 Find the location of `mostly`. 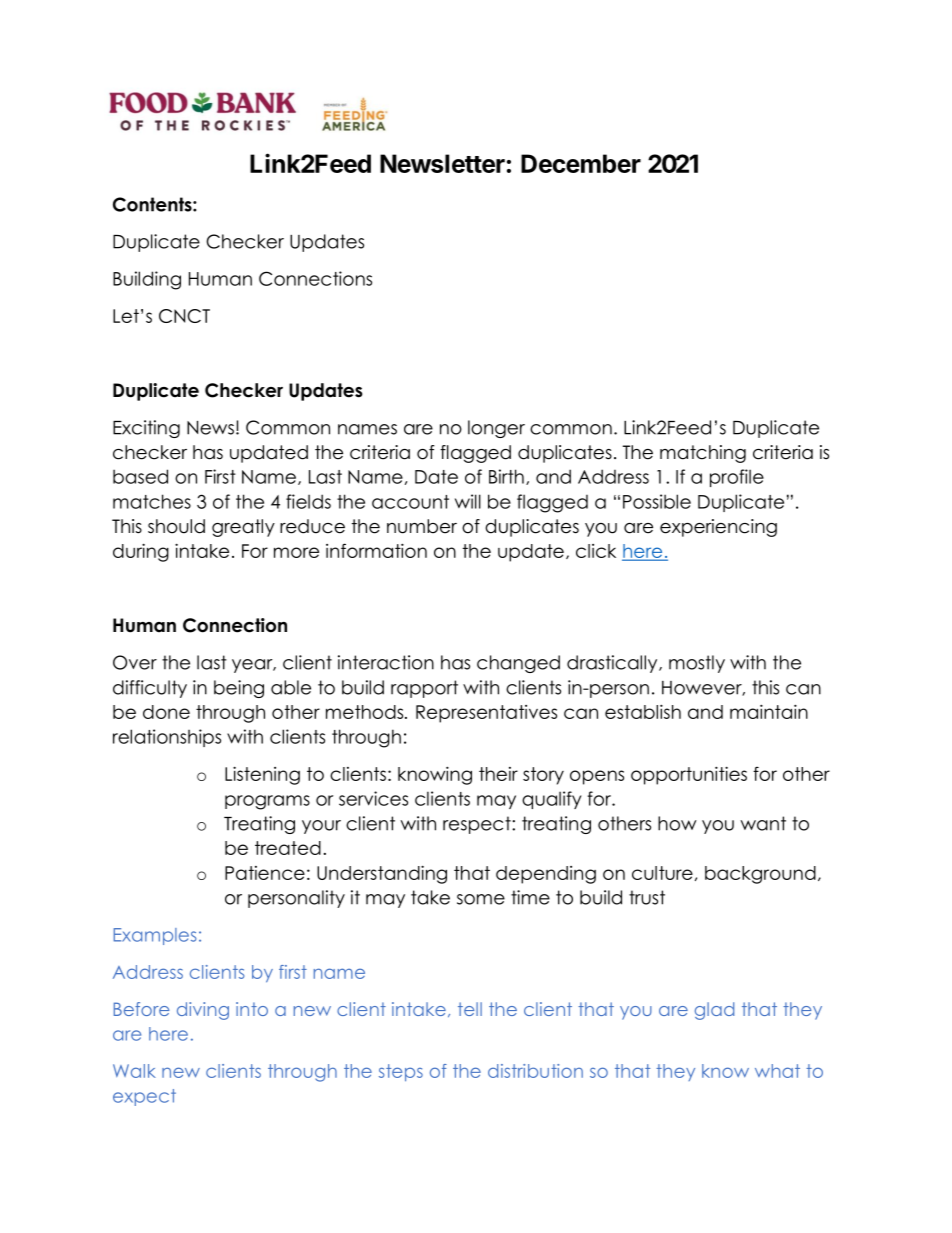

mostly is located at coordinates (697, 664).
